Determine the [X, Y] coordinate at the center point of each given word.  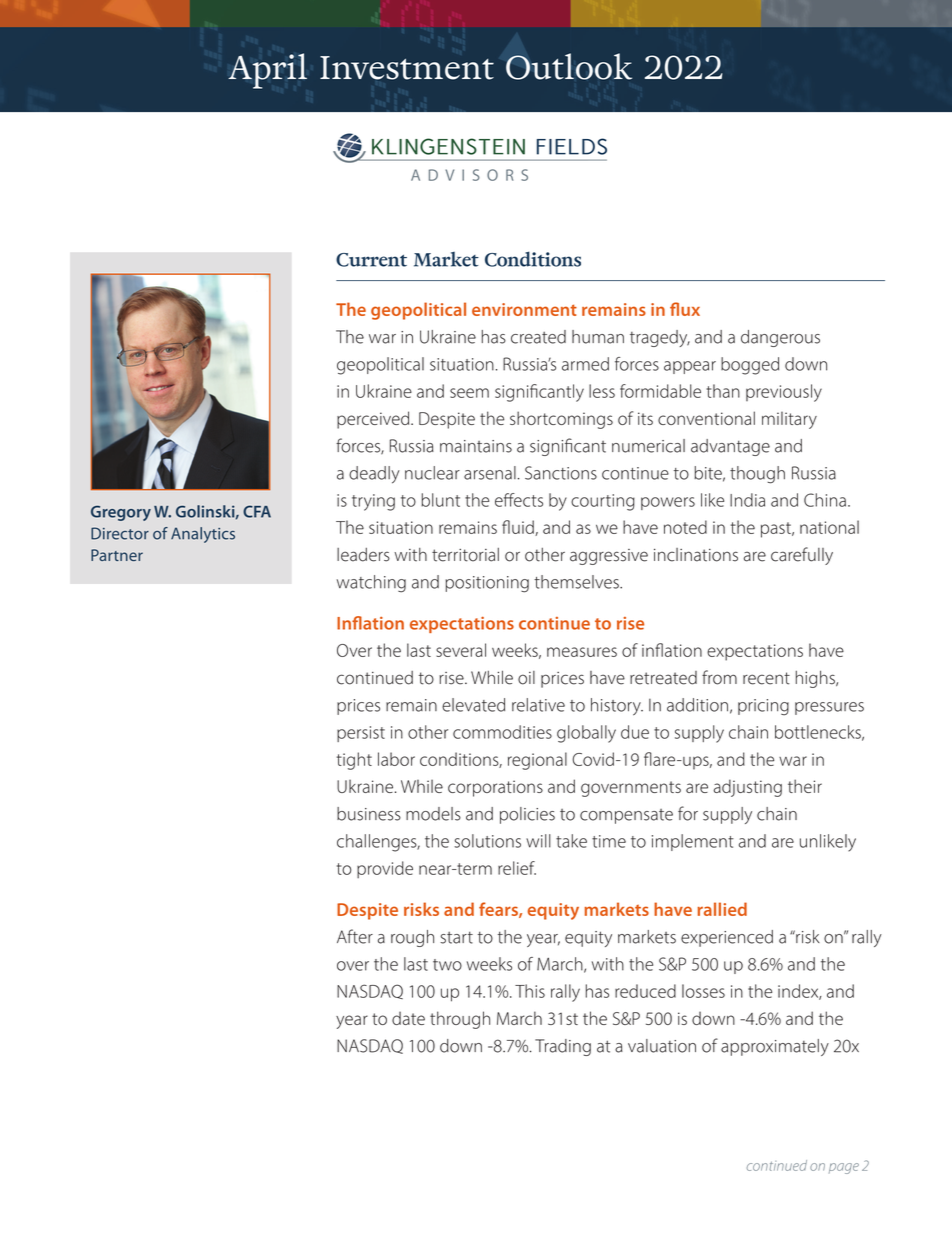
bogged [750, 366]
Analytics [203, 535]
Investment [407, 68]
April [267, 71]
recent [766, 678]
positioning [487, 584]
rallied [722, 909]
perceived [374, 420]
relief [517, 868]
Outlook [569, 66]
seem [469, 393]
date [408, 1018]
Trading [563, 1047]
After [355, 936]
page [844, 1168]
